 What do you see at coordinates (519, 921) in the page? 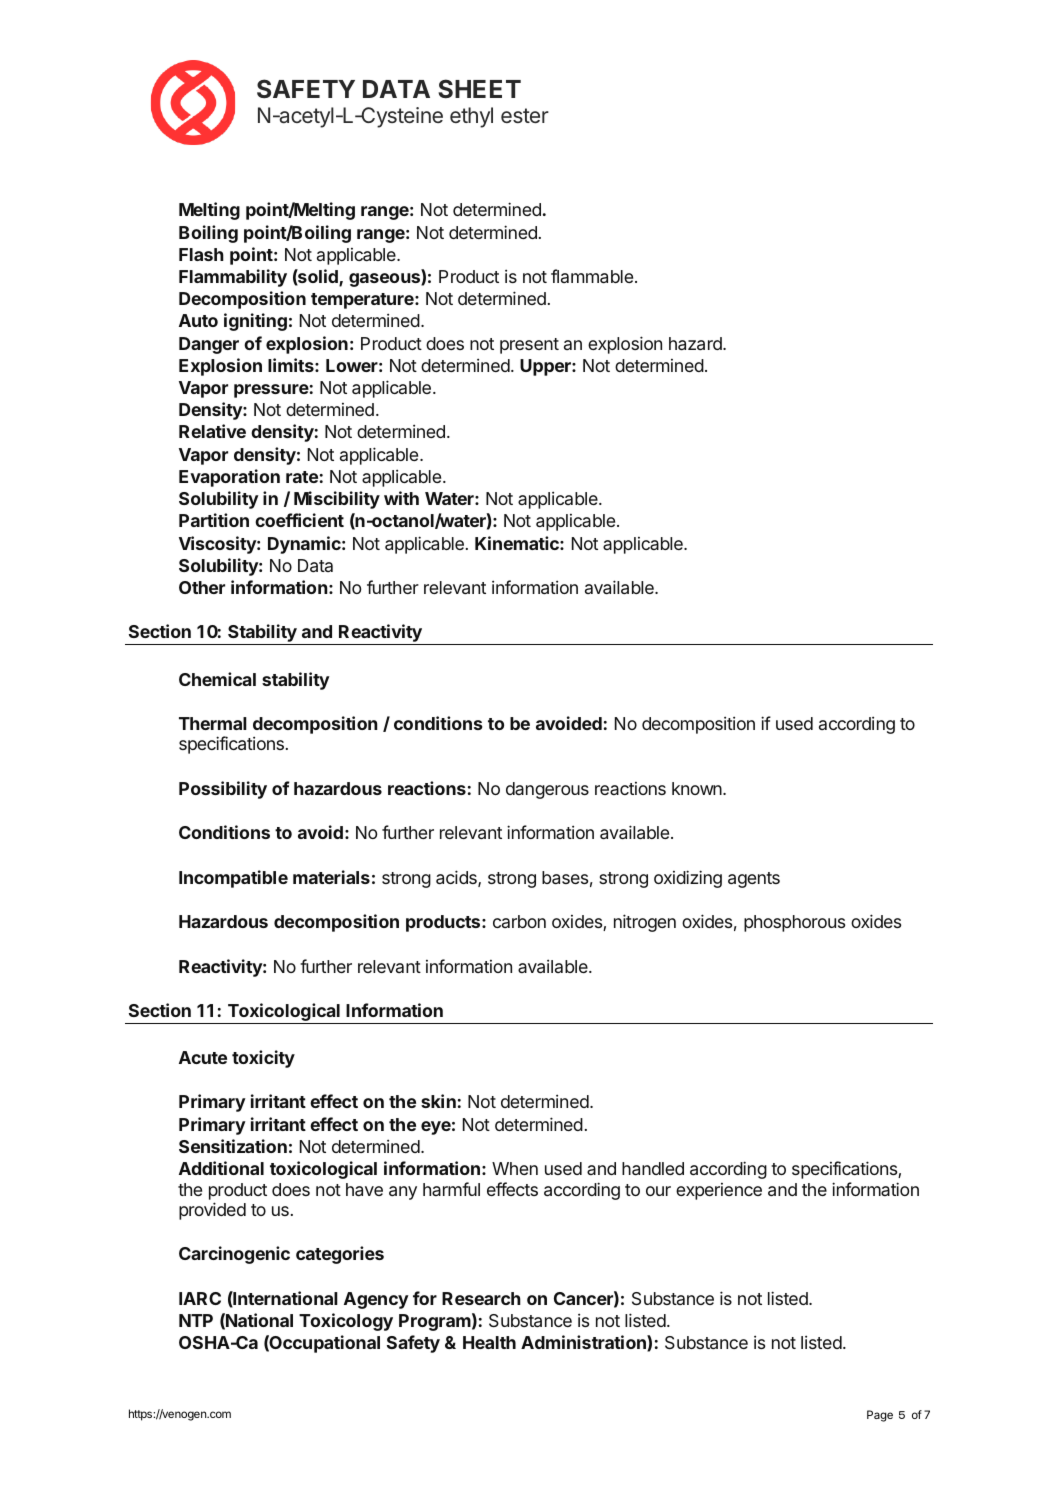
I see `carbon` at bounding box center [519, 921].
